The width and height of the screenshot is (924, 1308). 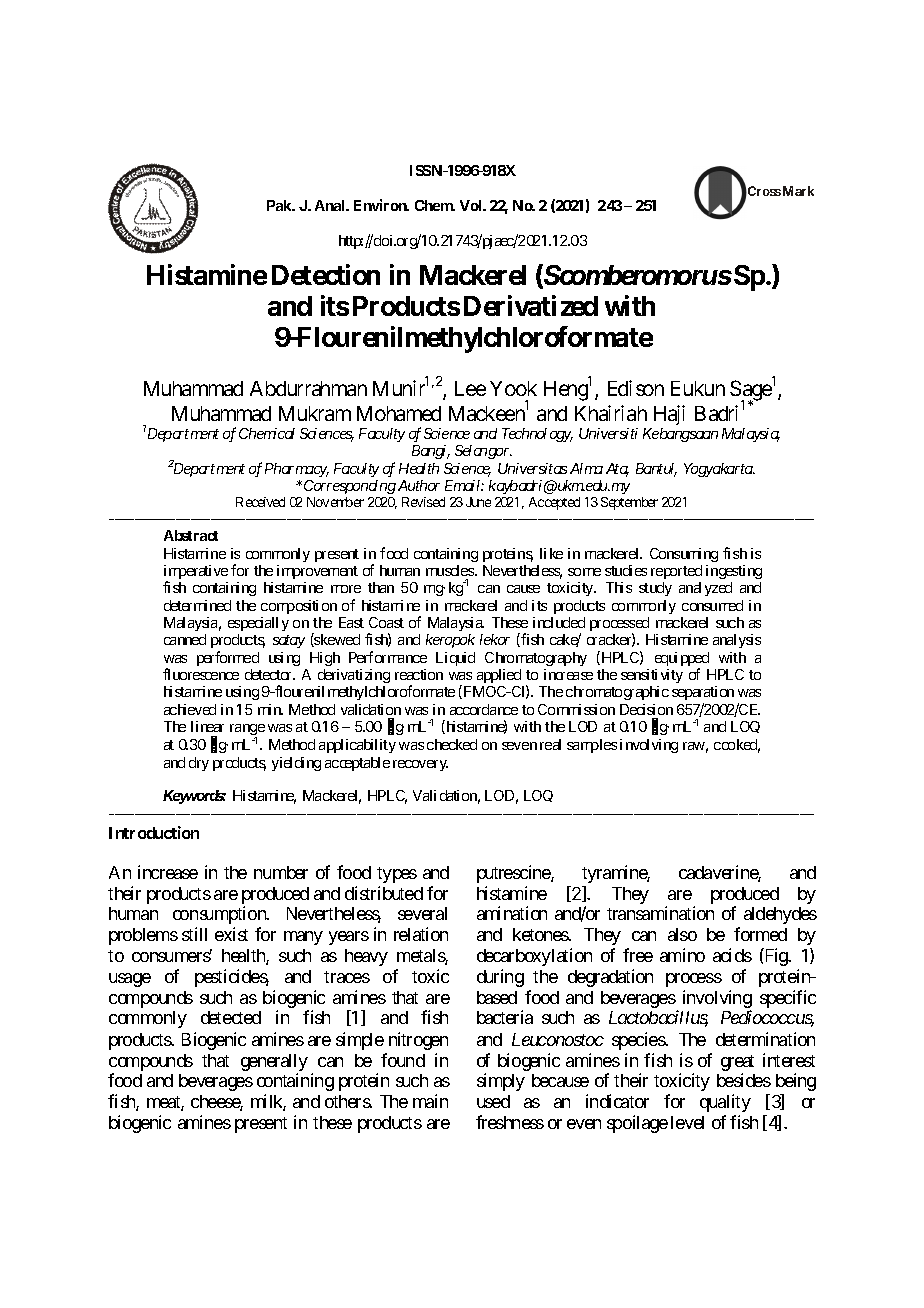 What do you see at coordinates (281, 205) in the screenshot?
I see `Pak` at bounding box center [281, 205].
